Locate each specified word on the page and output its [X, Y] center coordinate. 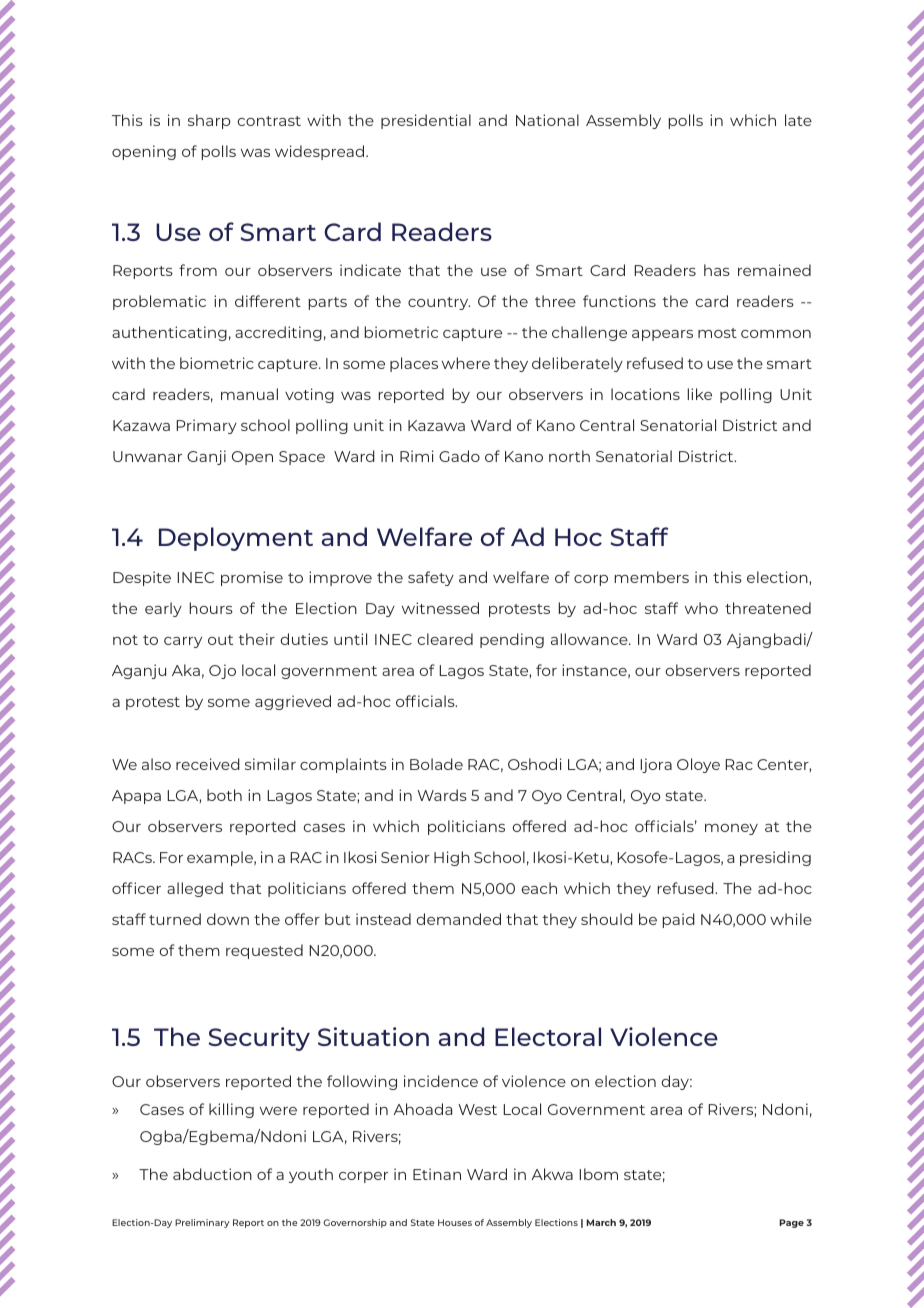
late [798, 120]
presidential [426, 121]
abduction [212, 1174]
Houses [455, 1222]
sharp [209, 121]
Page [792, 1223]
